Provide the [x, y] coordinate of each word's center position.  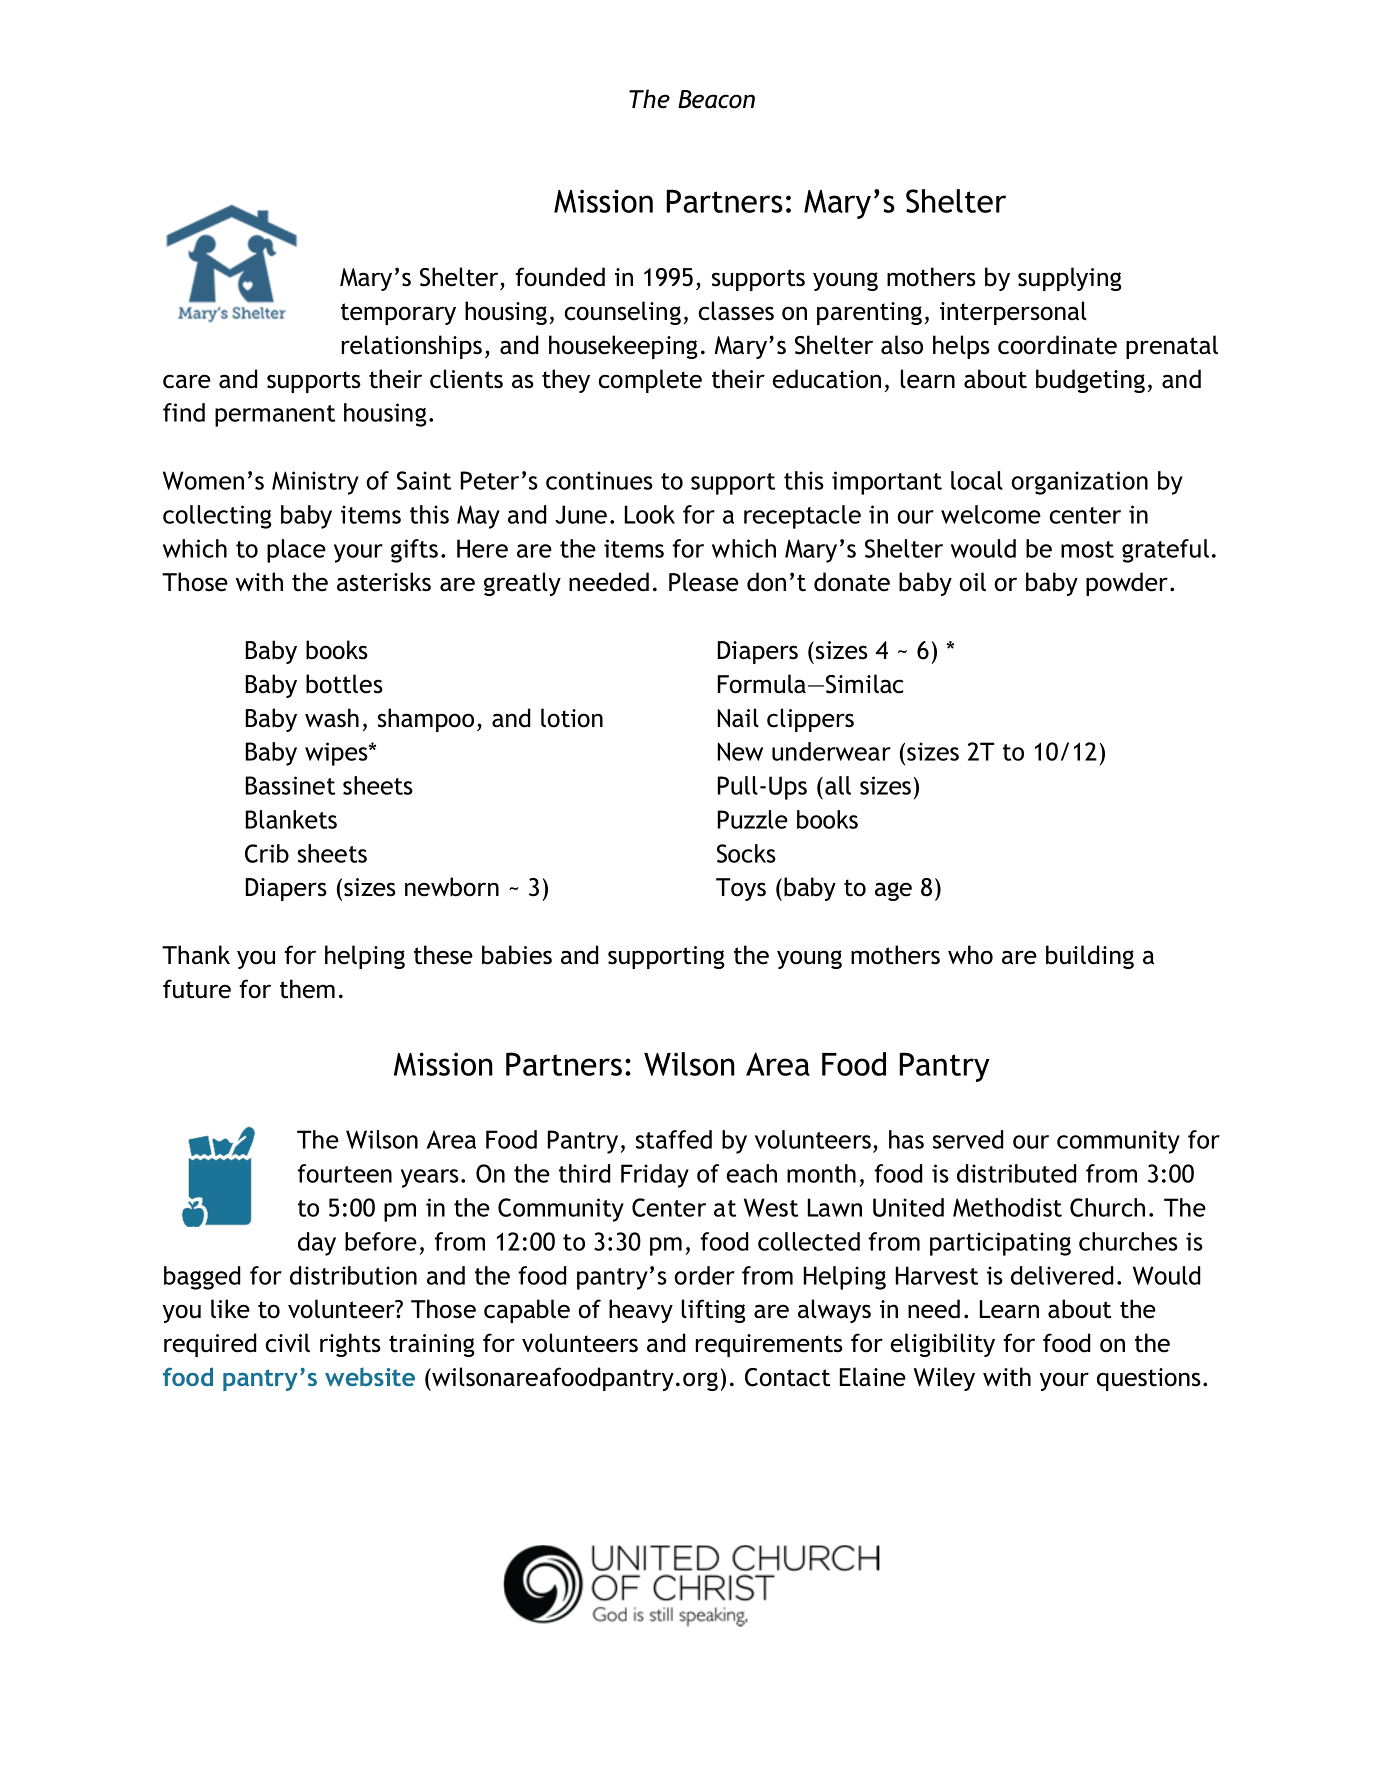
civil [287, 1343]
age [893, 891]
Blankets [291, 819]
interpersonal [1013, 313]
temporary [398, 314]
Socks [746, 853]
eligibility [943, 1345]
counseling [622, 313]
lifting [714, 1311]
